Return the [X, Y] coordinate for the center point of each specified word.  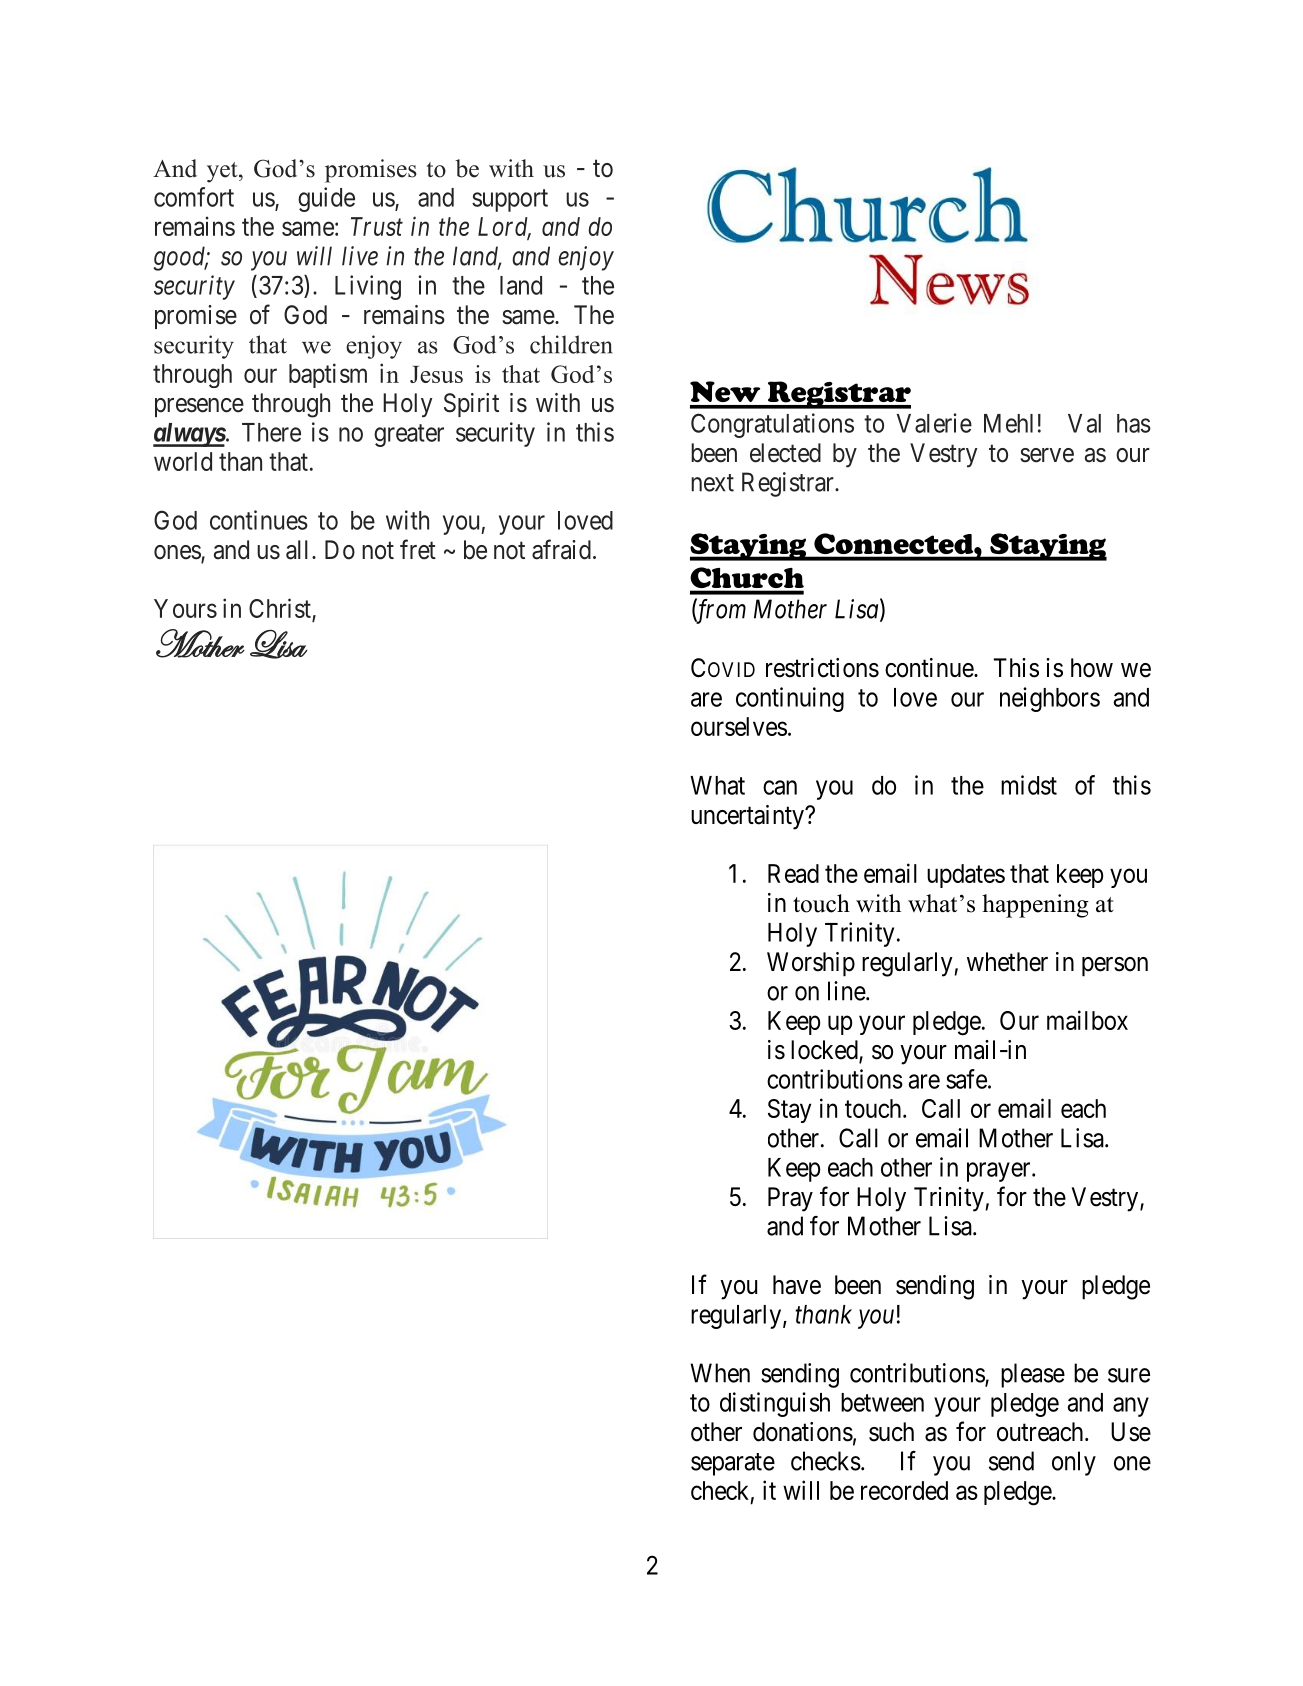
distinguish [775, 1404]
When [720, 1373]
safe [966, 1079]
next [712, 483]
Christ [281, 609]
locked [825, 1051]
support [510, 200]
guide [326, 199]
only [1074, 1463]
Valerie [934, 423]
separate [733, 1464]
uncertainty [748, 817]
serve [1047, 455]
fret [418, 549]
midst [1029, 785]
